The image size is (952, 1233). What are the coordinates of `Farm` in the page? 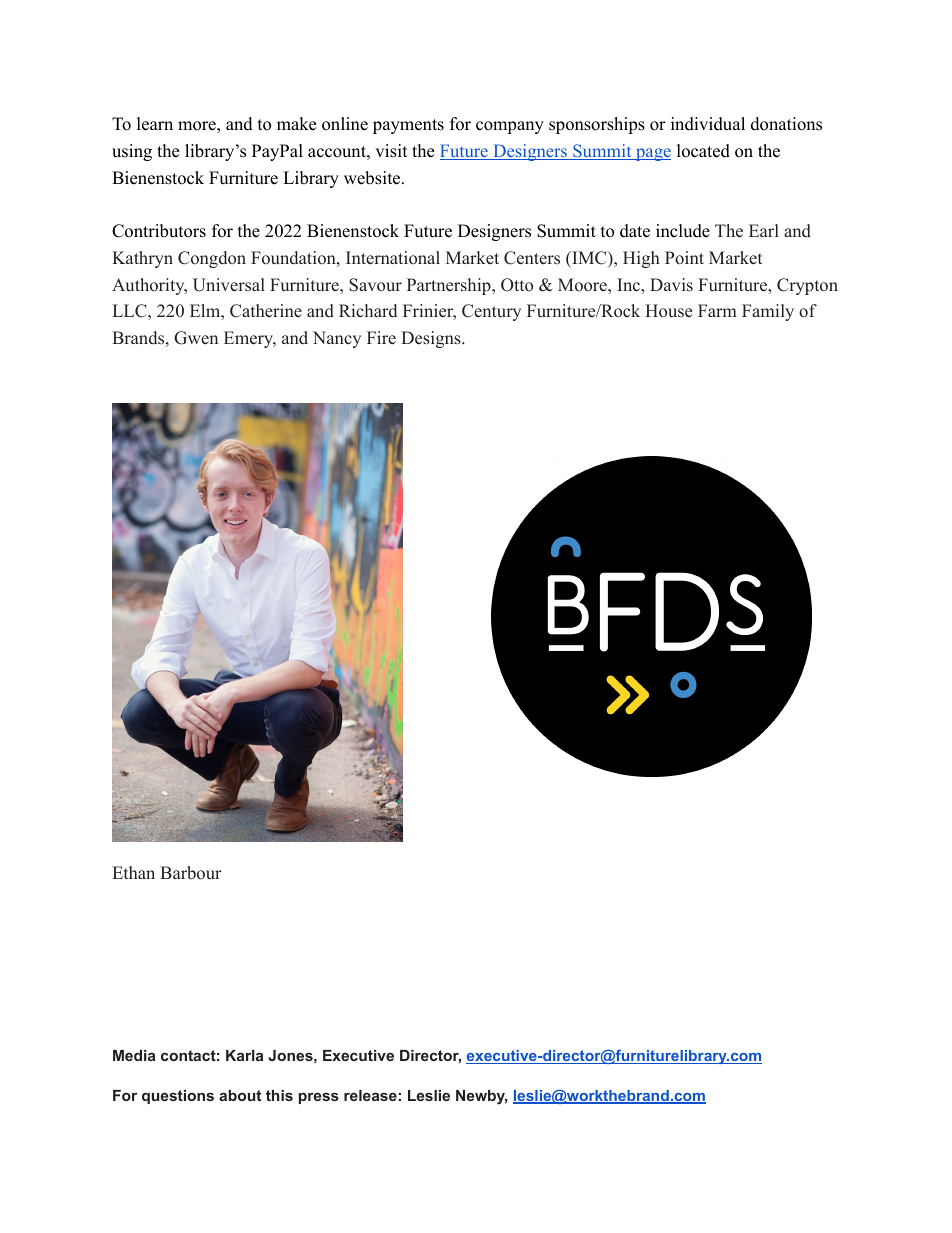 It's located at (717, 310).
